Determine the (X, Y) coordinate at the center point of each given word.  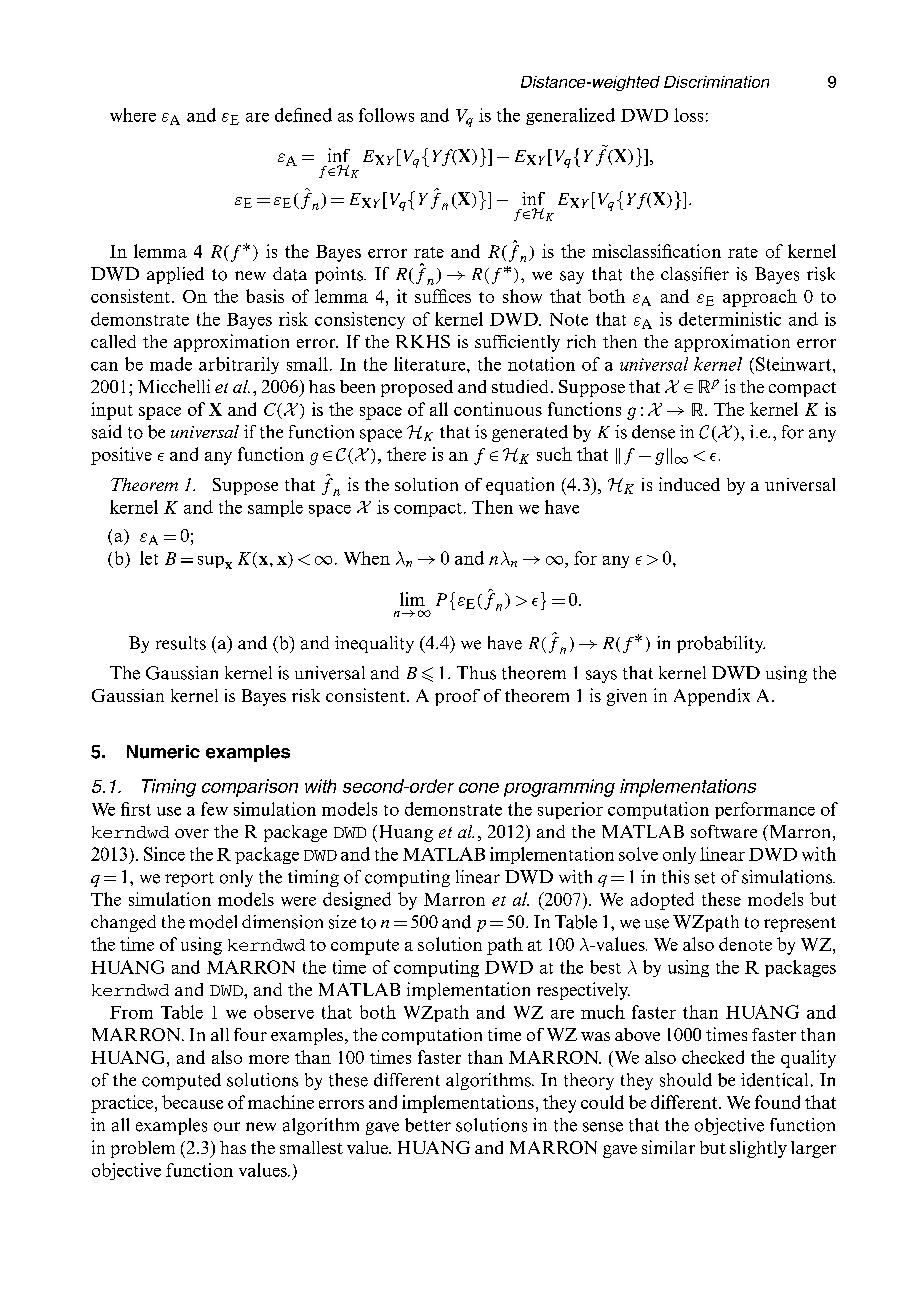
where (133, 115)
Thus (476, 673)
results (181, 643)
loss (688, 115)
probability (721, 644)
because (192, 1102)
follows (386, 115)
